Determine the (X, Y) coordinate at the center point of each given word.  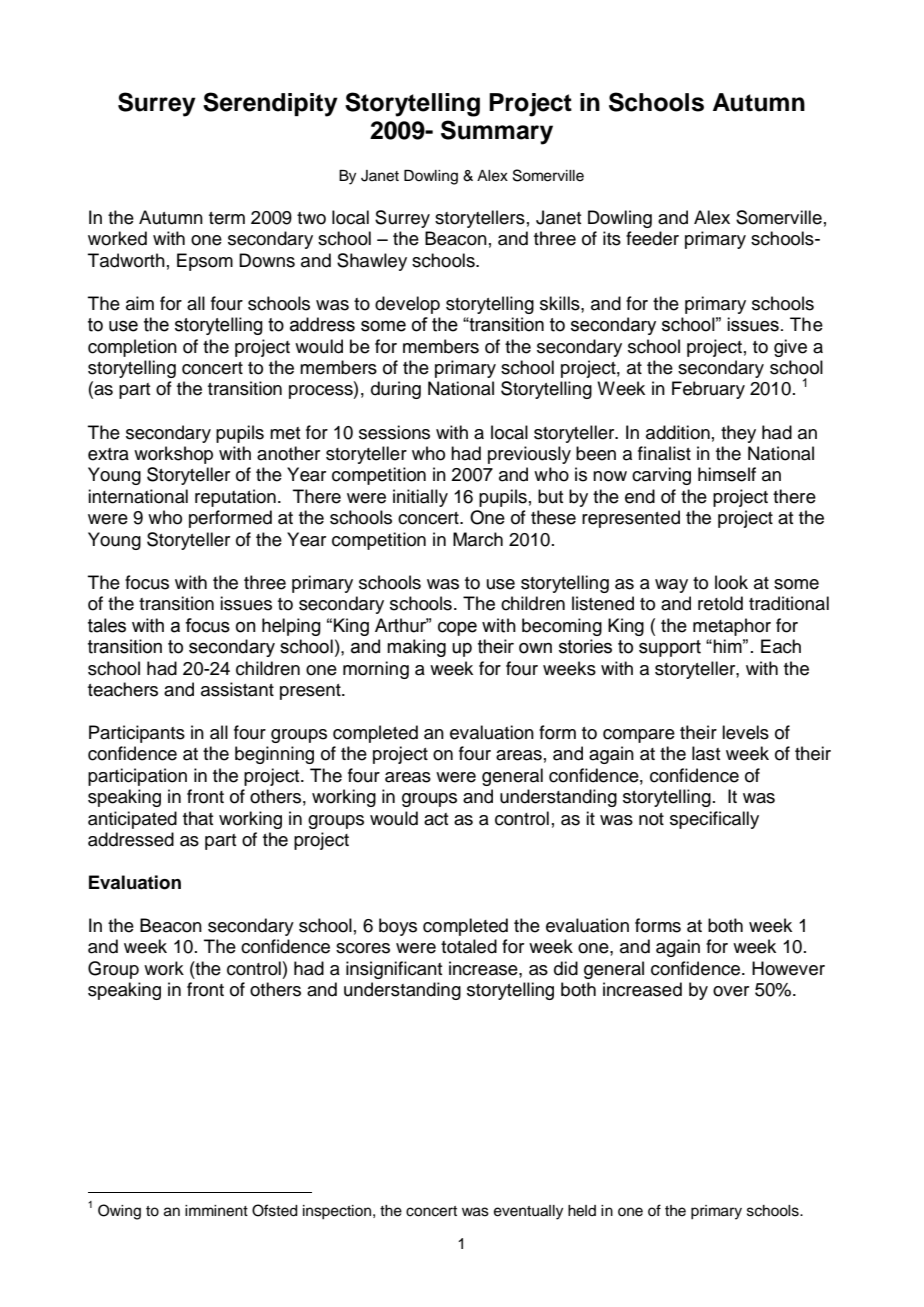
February (708, 390)
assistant (237, 689)
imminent (216, 1211)
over (731, 991)
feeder (652, 238)
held (582, 1211)
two (311, 218)
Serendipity (270, 104)
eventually (528, 1212)
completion (132, 348)
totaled (469, 946)
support (670, 648)
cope (457, 629)
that (198, 818)
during (396, 390)
